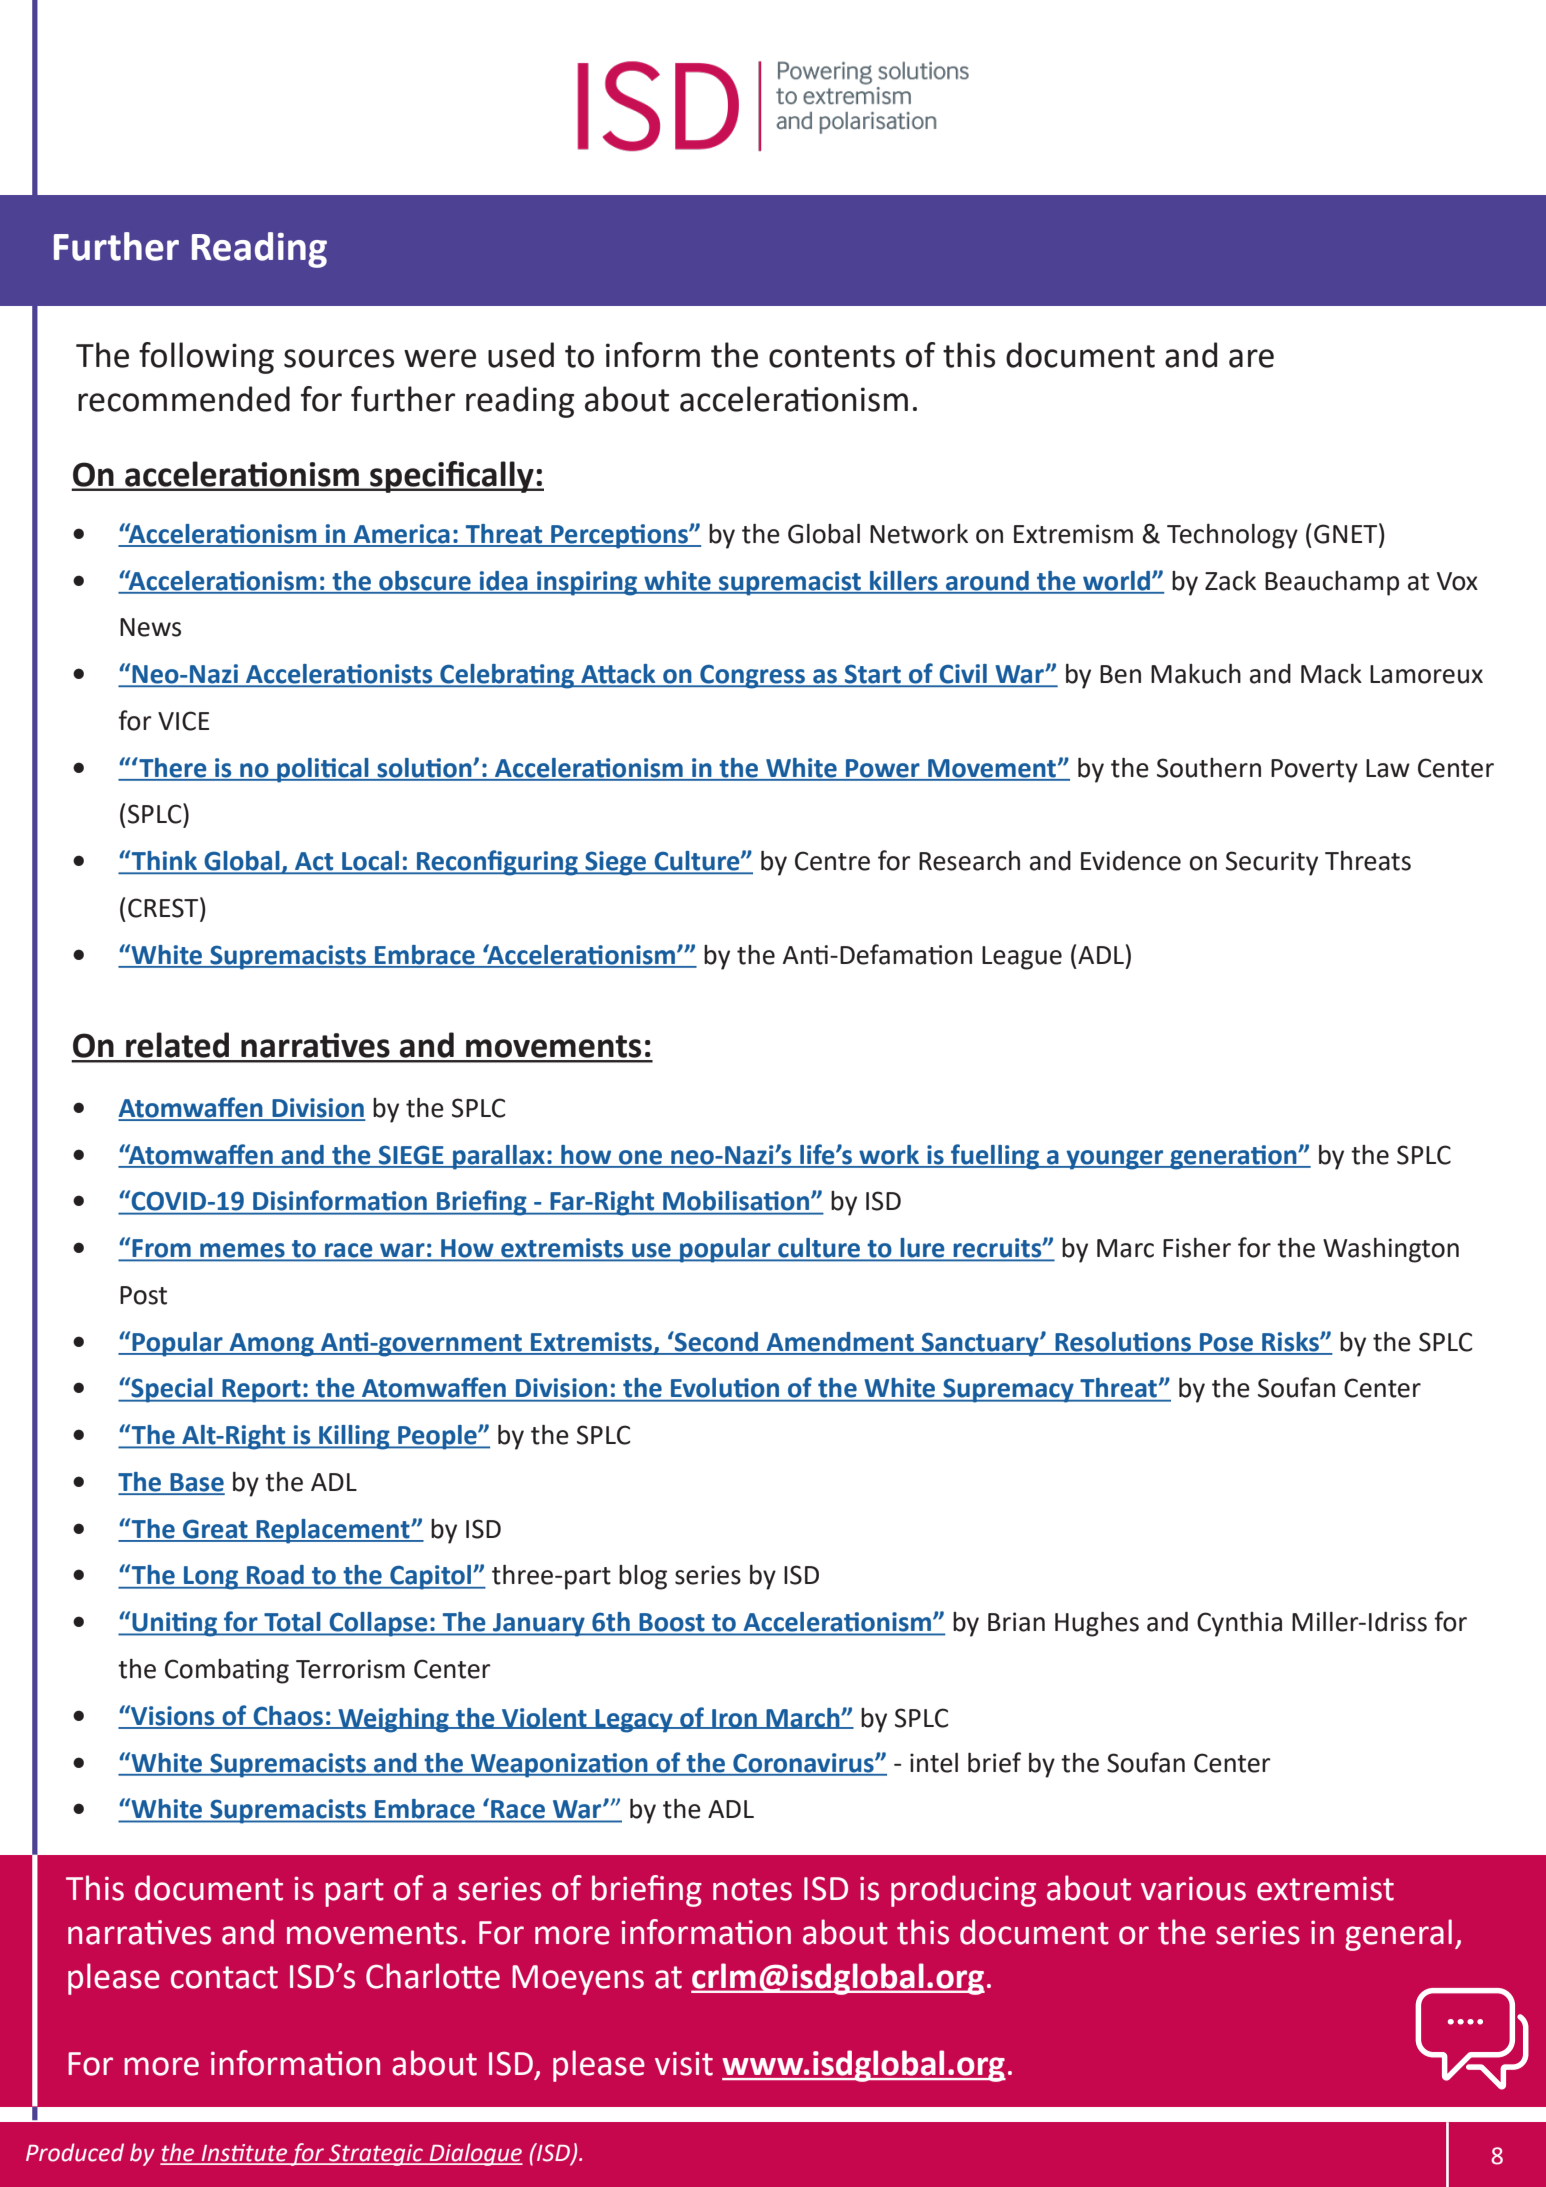  Describe the element at coordinates (737, 1200) in the screenshot. I see `Mobilisation` at that location.
